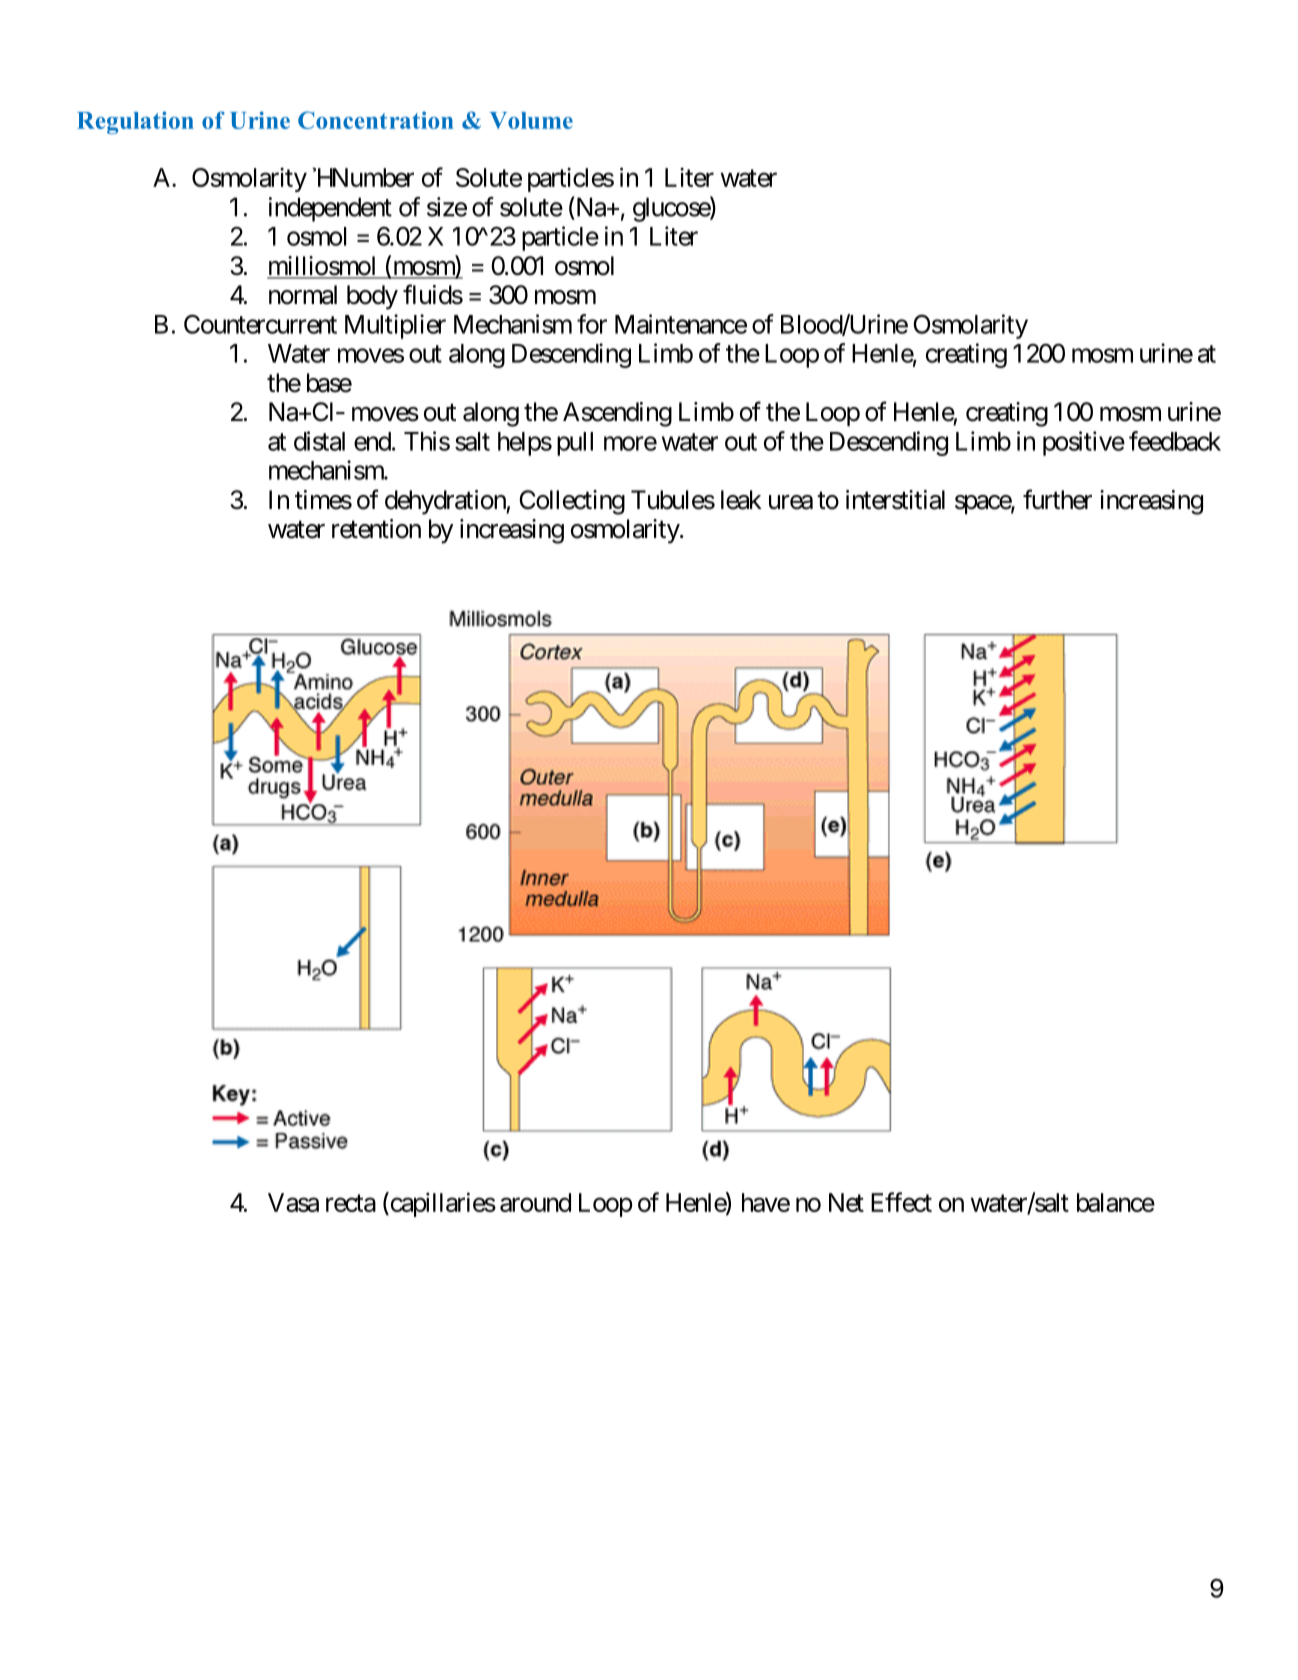 Image resolution: width=1298 pixels, height=1680 pixels. I want to click on leak, so click(741, 500).
